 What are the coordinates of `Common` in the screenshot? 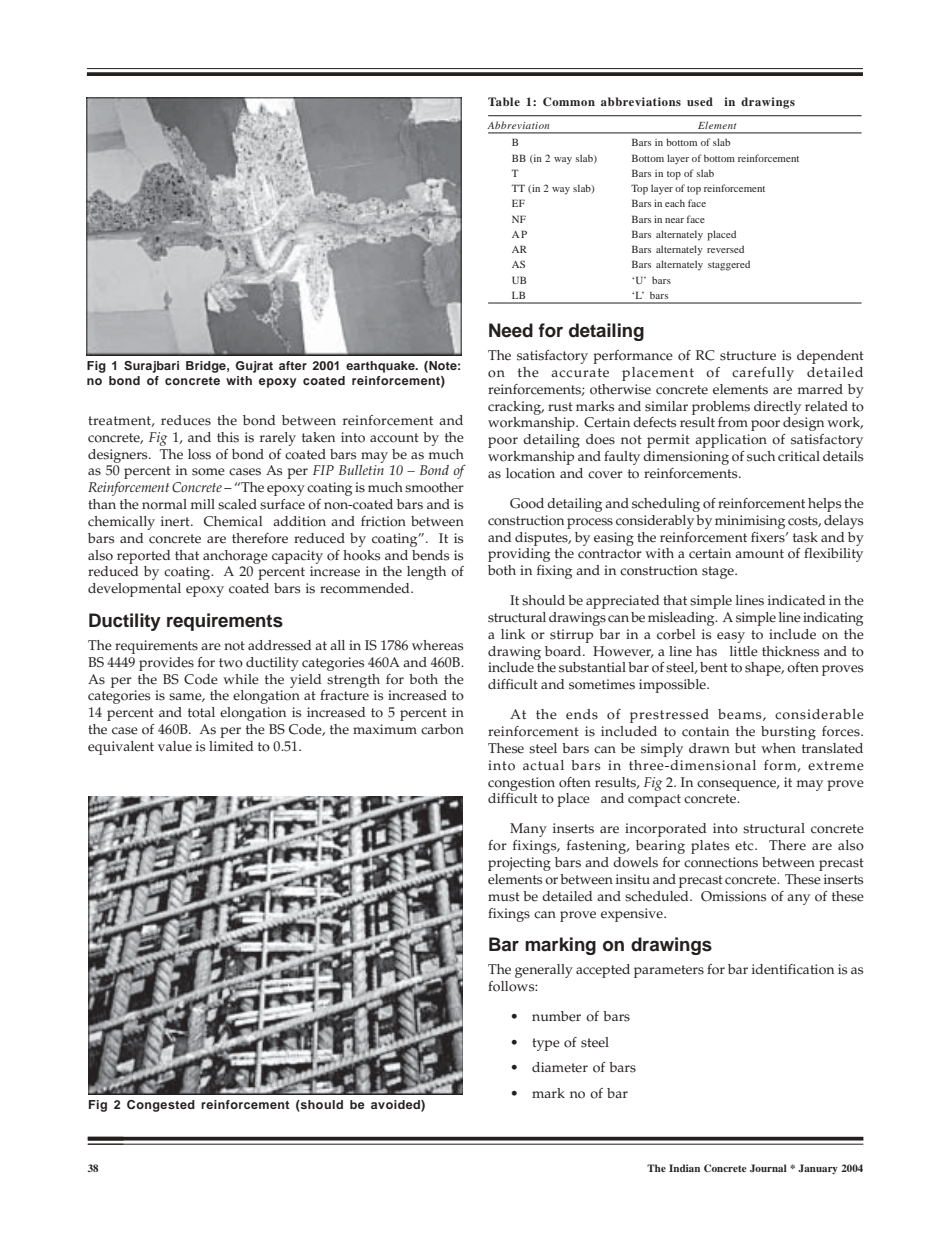 It's located at (569, 102).
